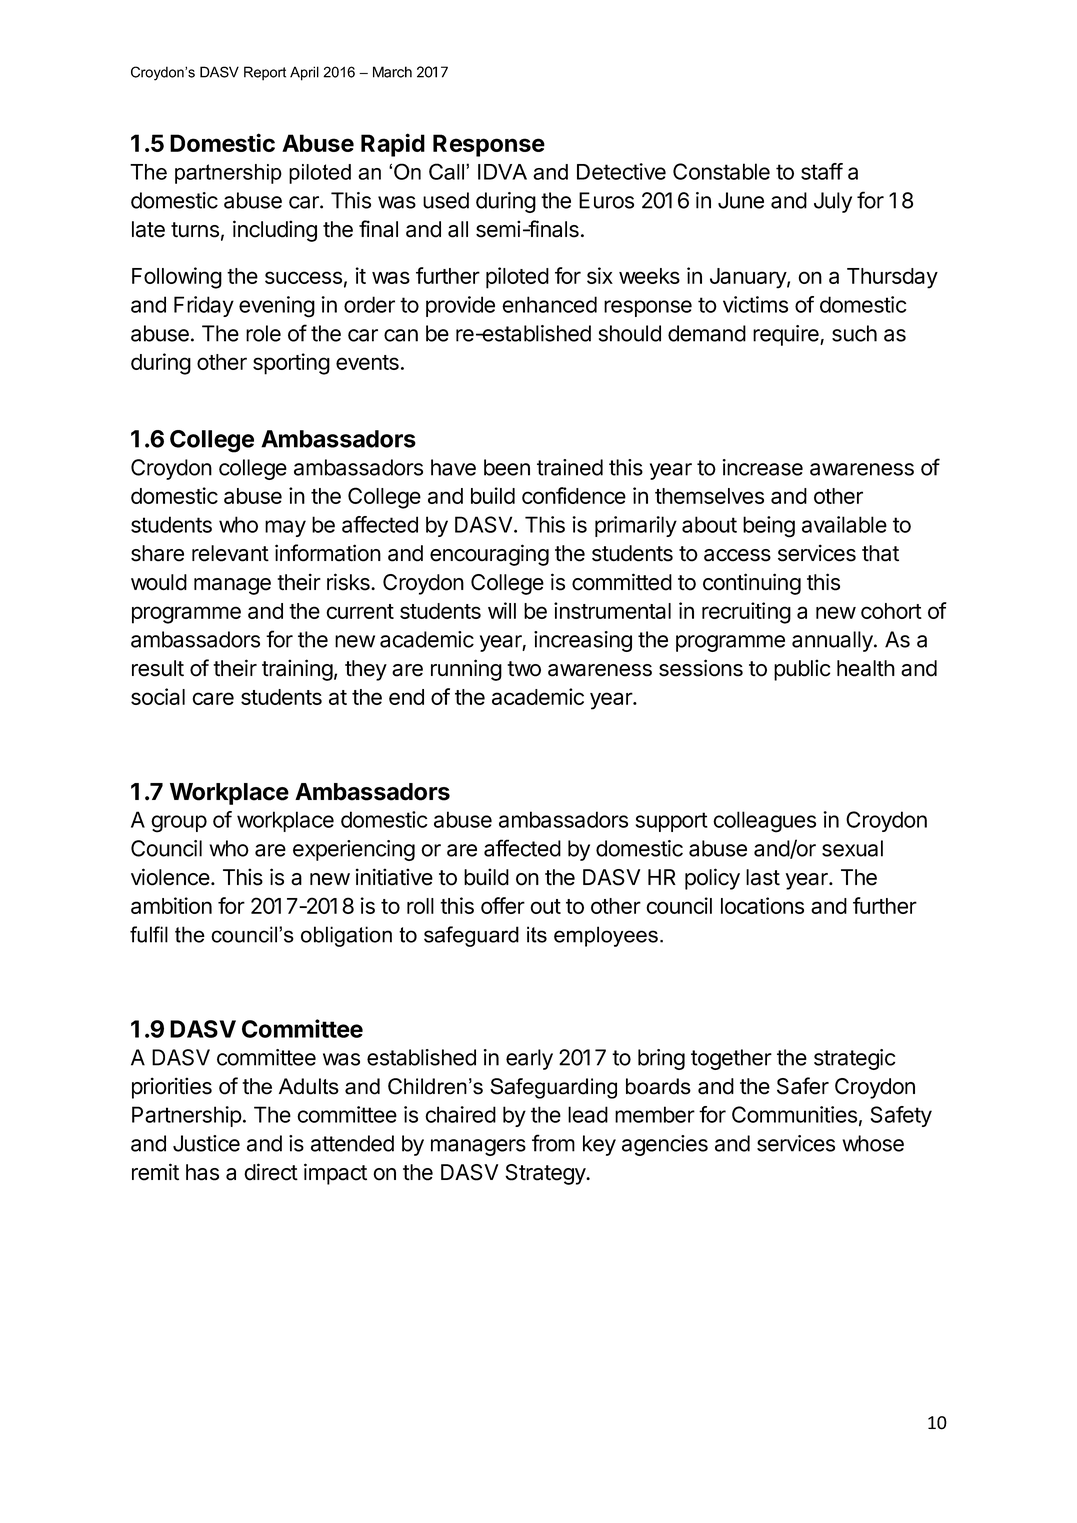 This screenshot has height=1523, width=1077. I want to click on Justice, so click(206, 1143).
